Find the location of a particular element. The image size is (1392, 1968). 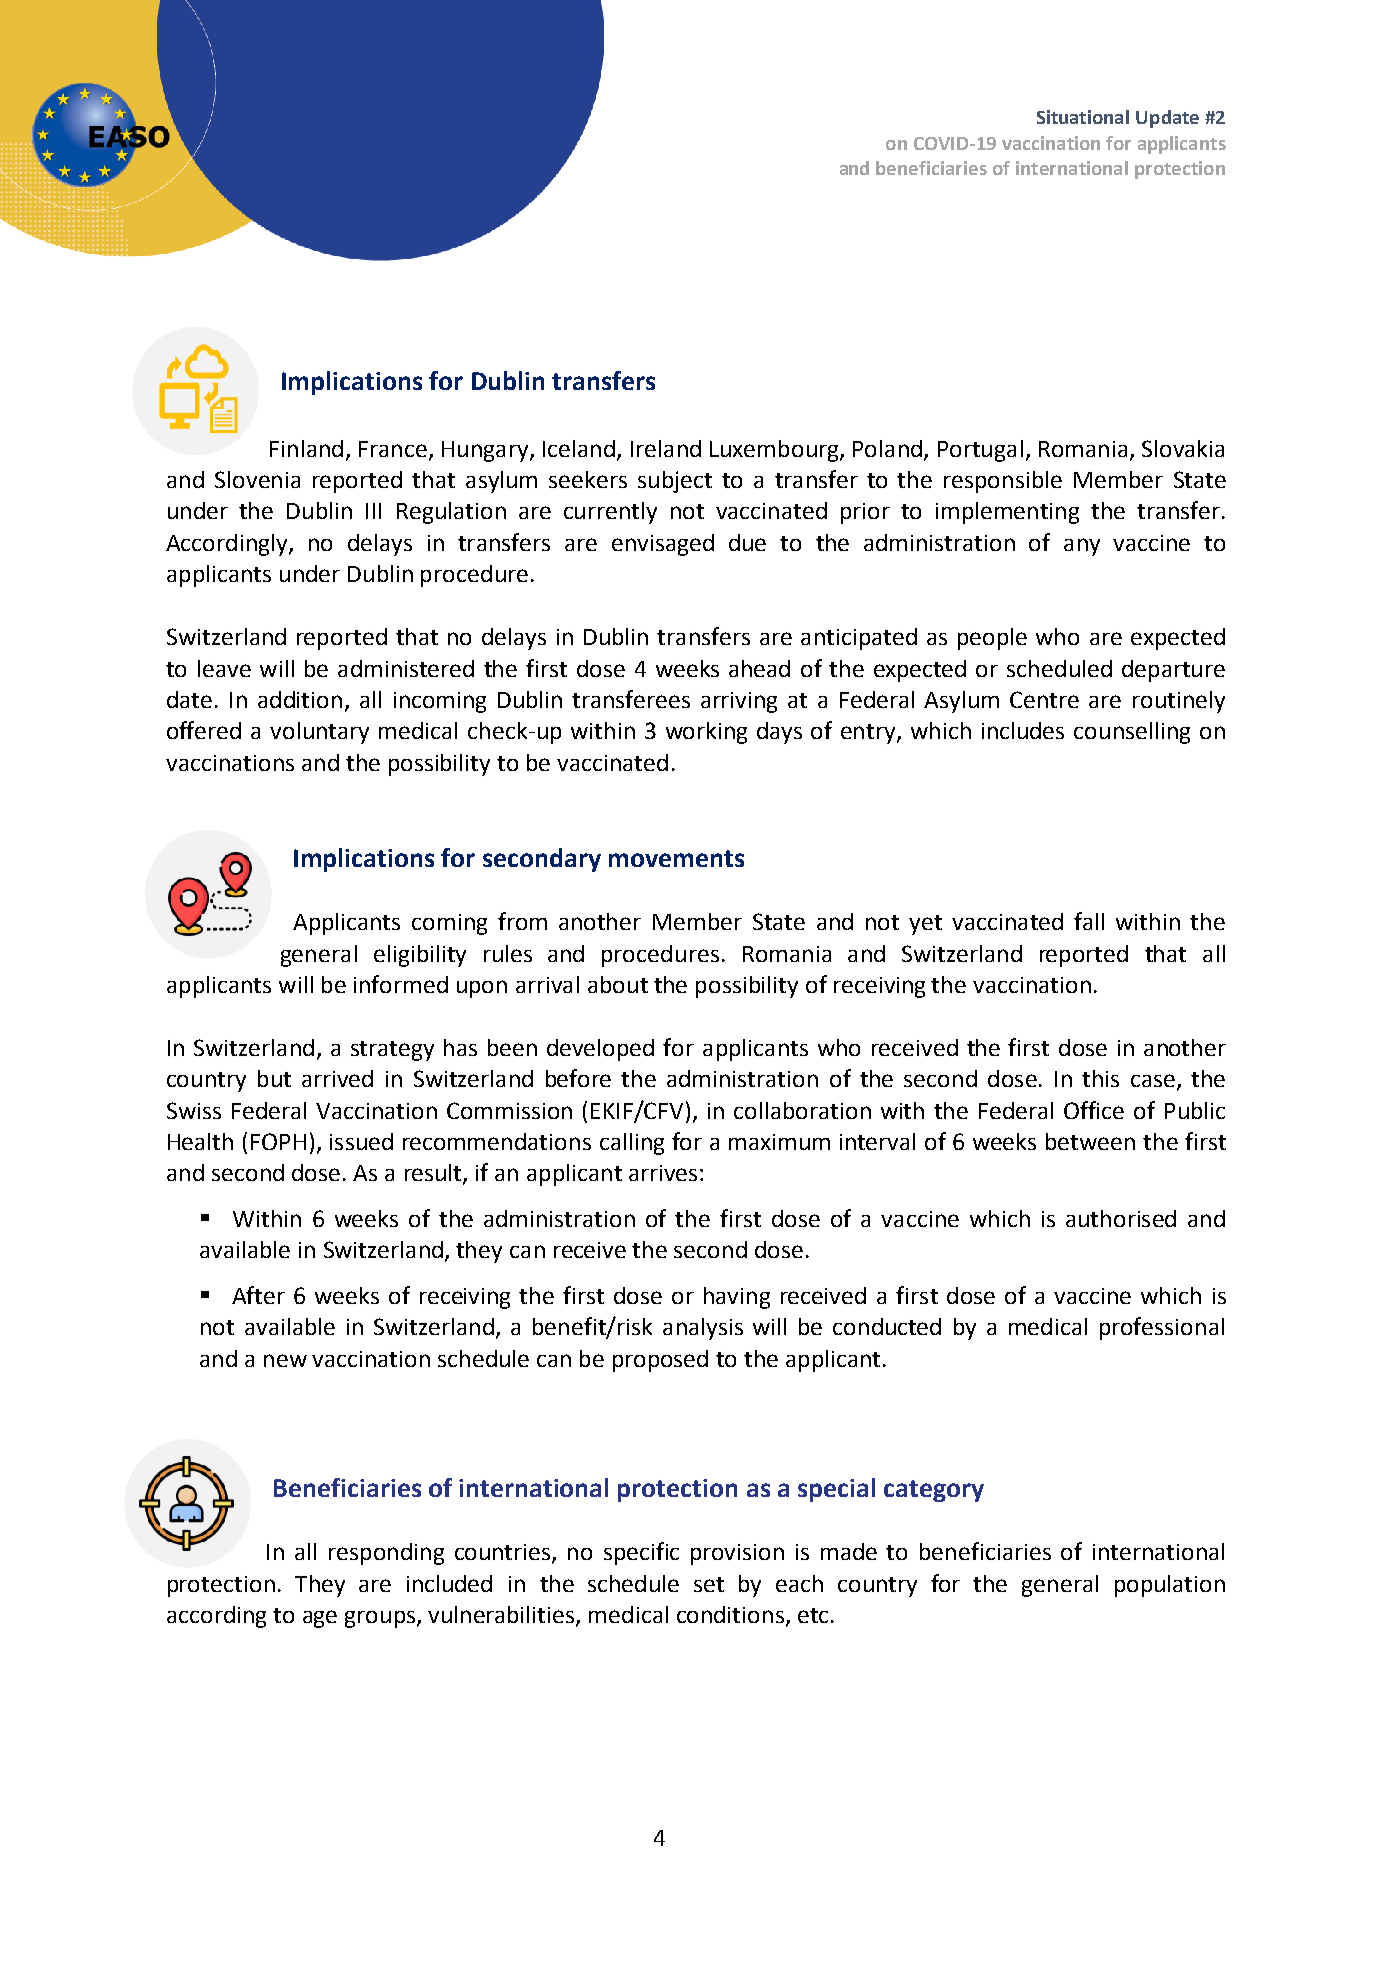

calling is located at coordinates (632, 1144).
